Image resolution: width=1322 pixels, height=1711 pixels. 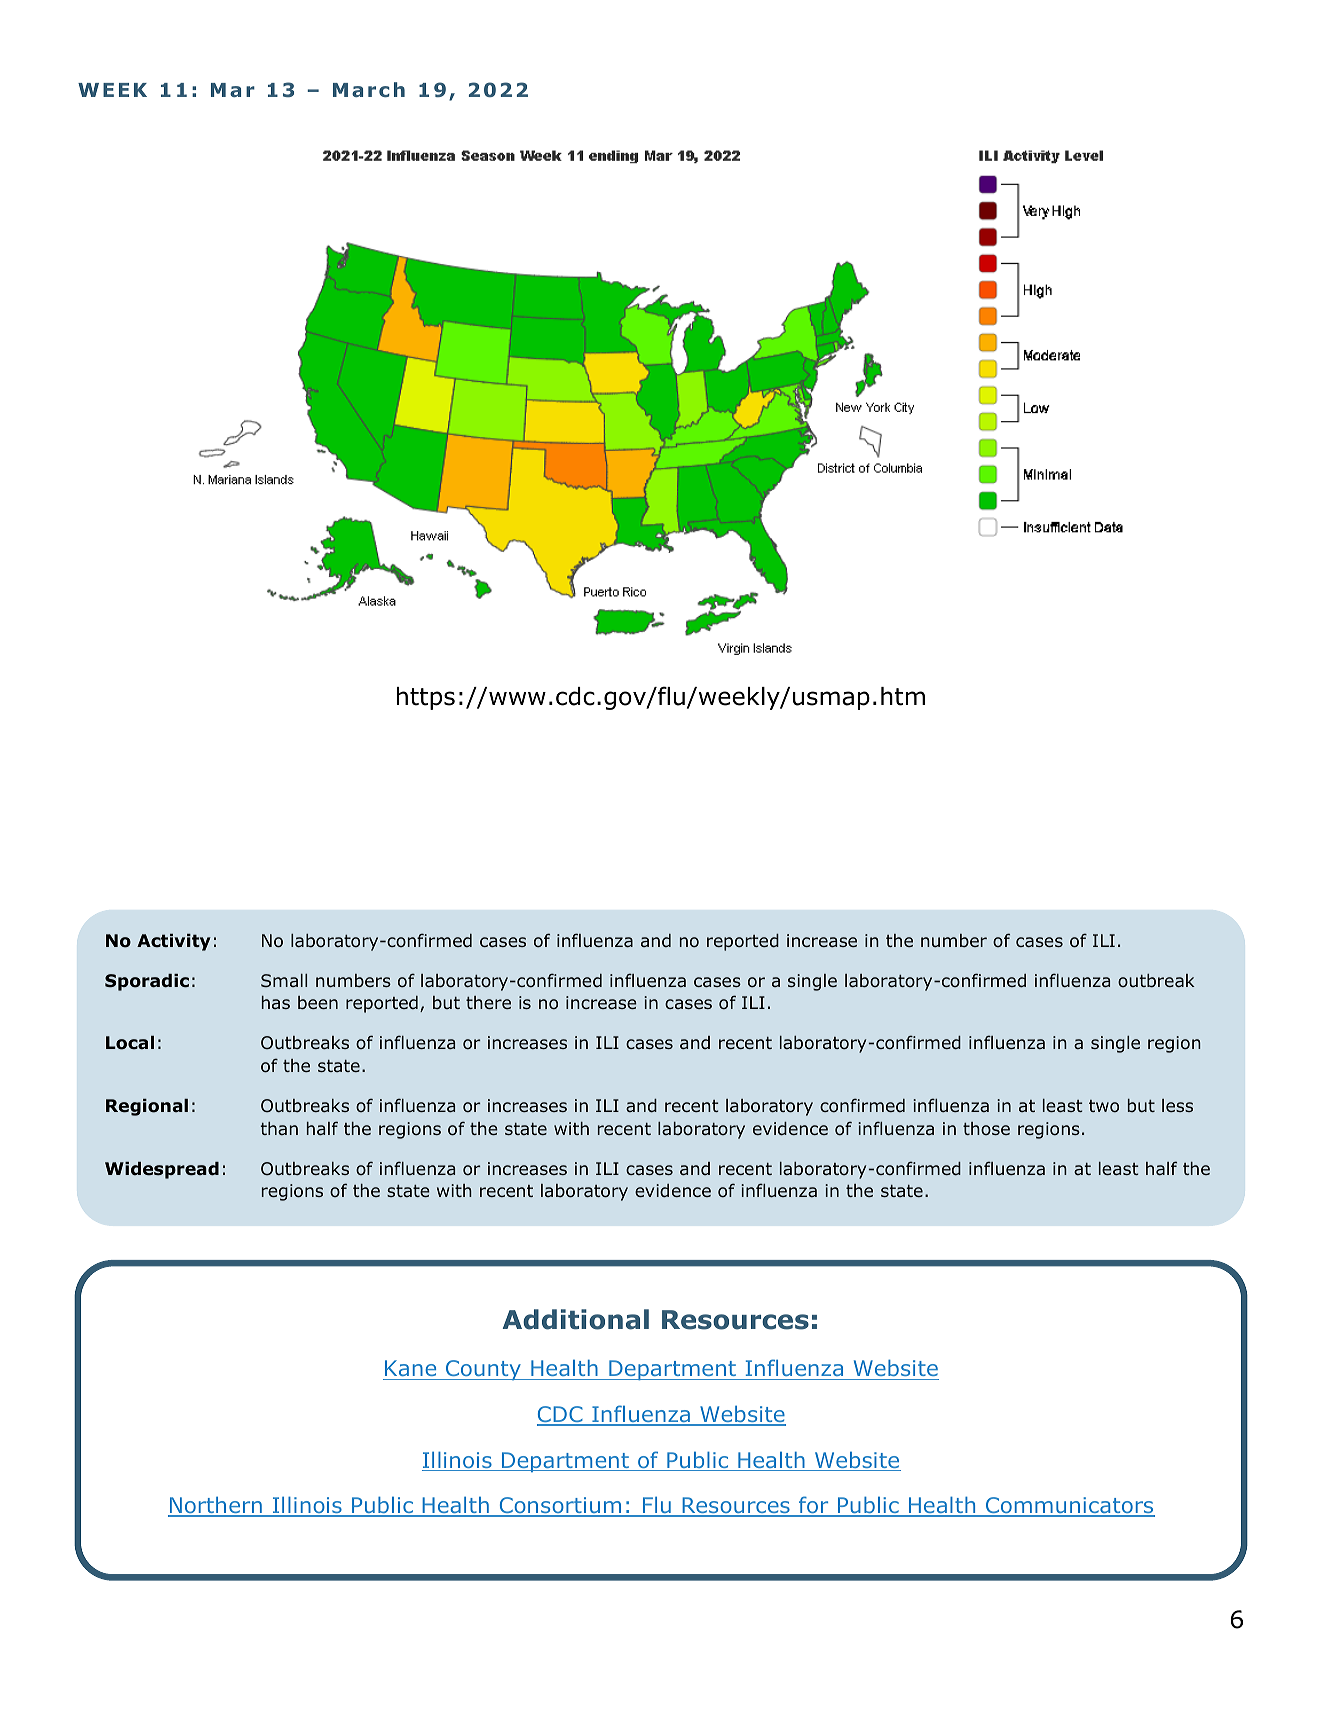 What do you see at coordinates (147, 982) in the screenshot?
I see `Sporadic` at bounding box center [147, 982].
